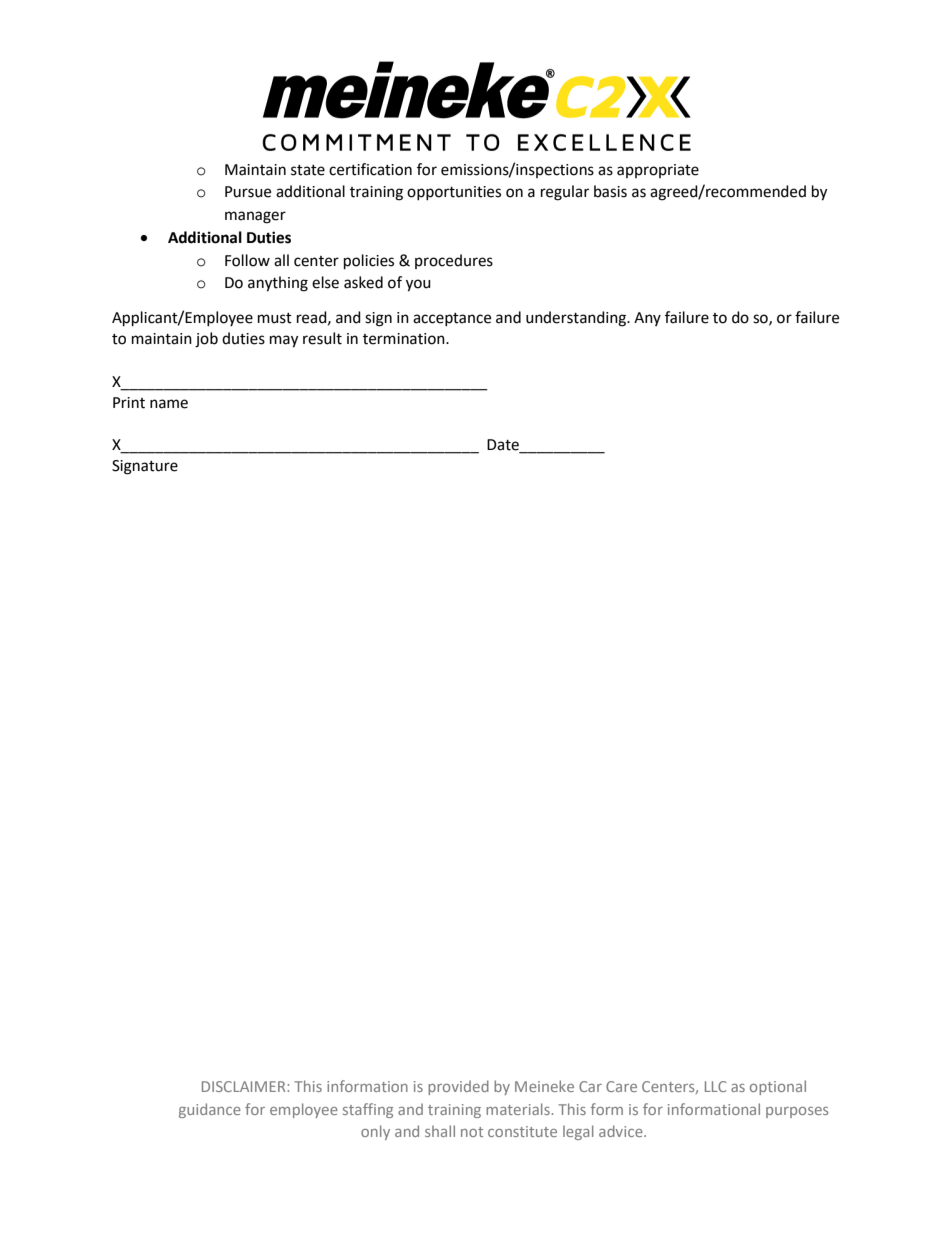  What do you see at coordinates (452, 319) in the image?
I see `acceptance` at bounding box center [452, 319].
